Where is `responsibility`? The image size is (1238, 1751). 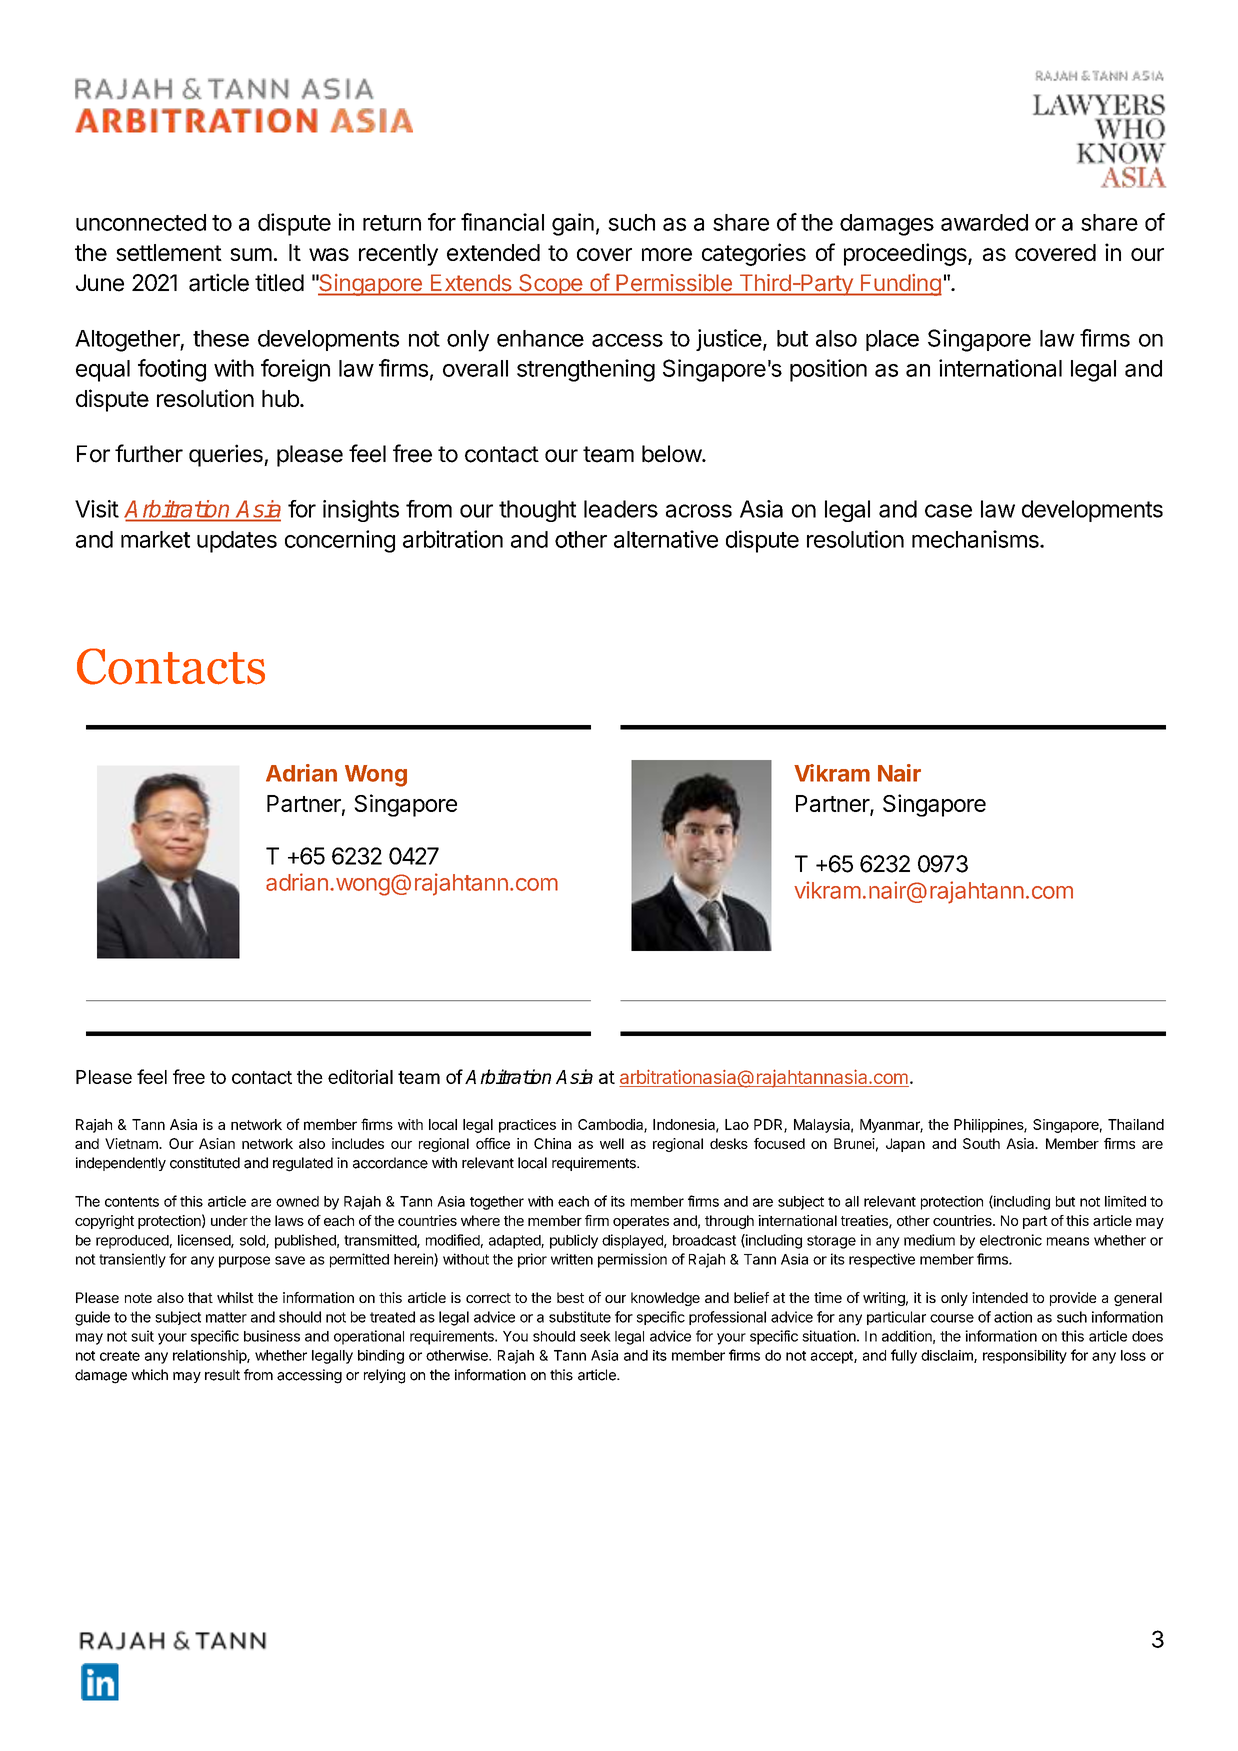 responsibility is located at coordinates (1025, 1357).
